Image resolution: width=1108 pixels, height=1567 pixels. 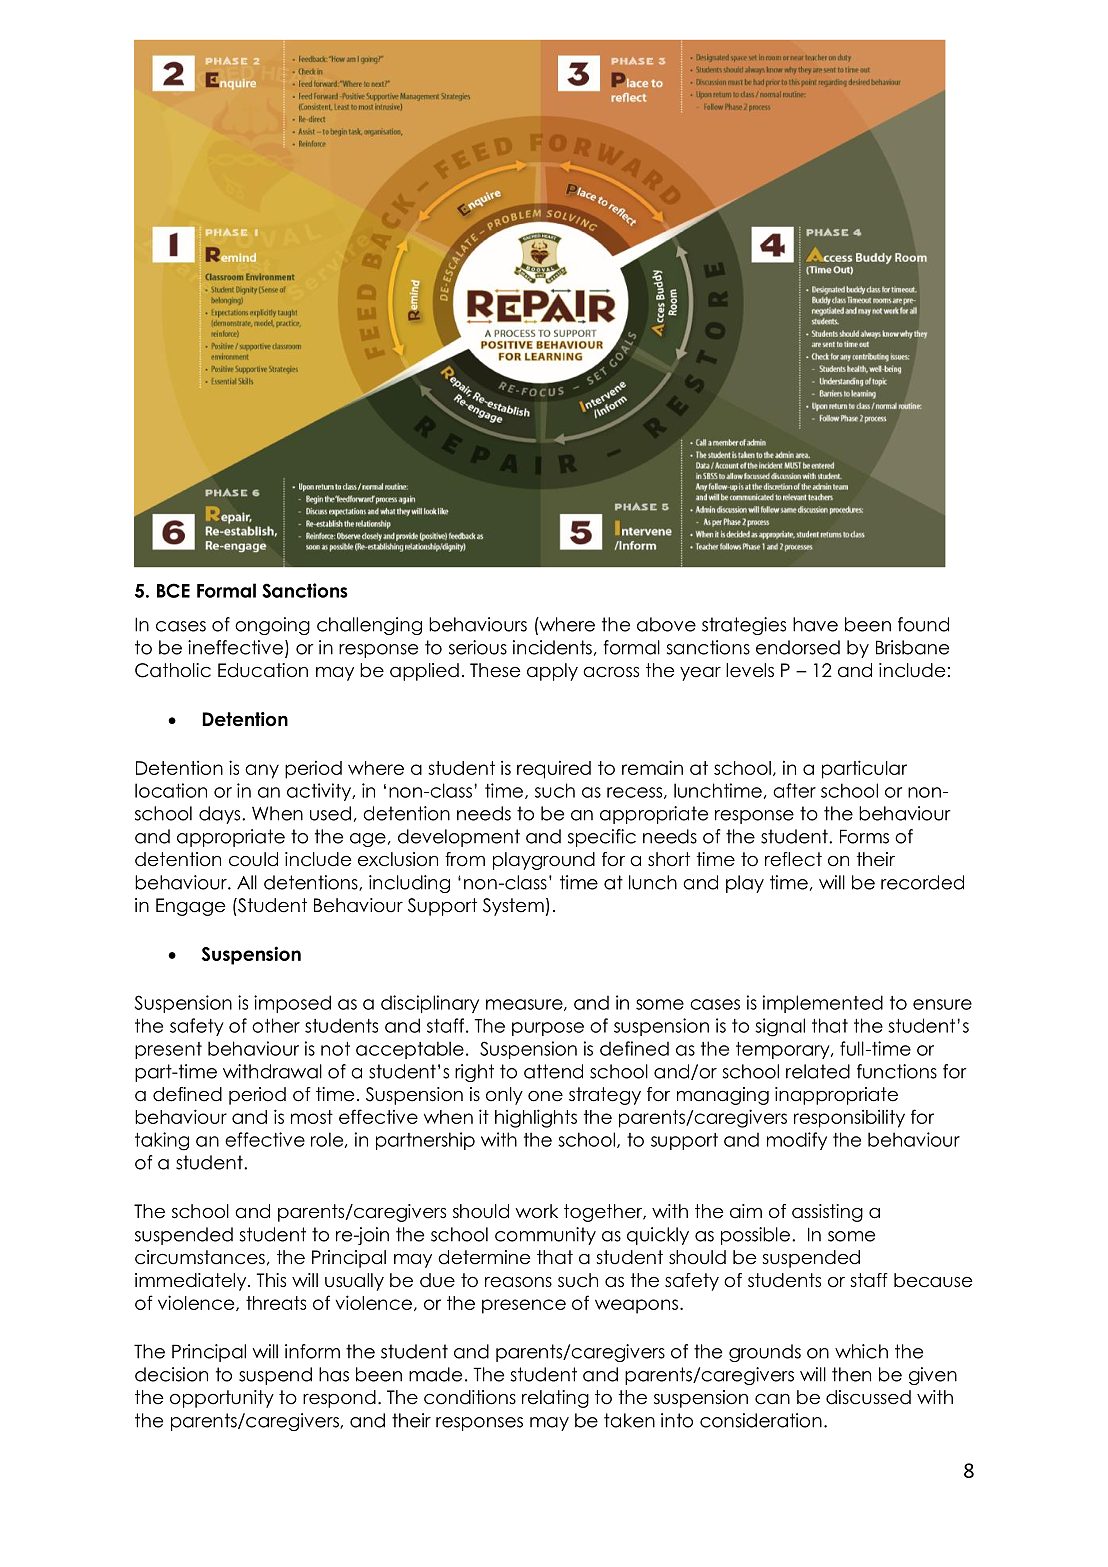 I want to click on could, so click(x=253, y=859).
